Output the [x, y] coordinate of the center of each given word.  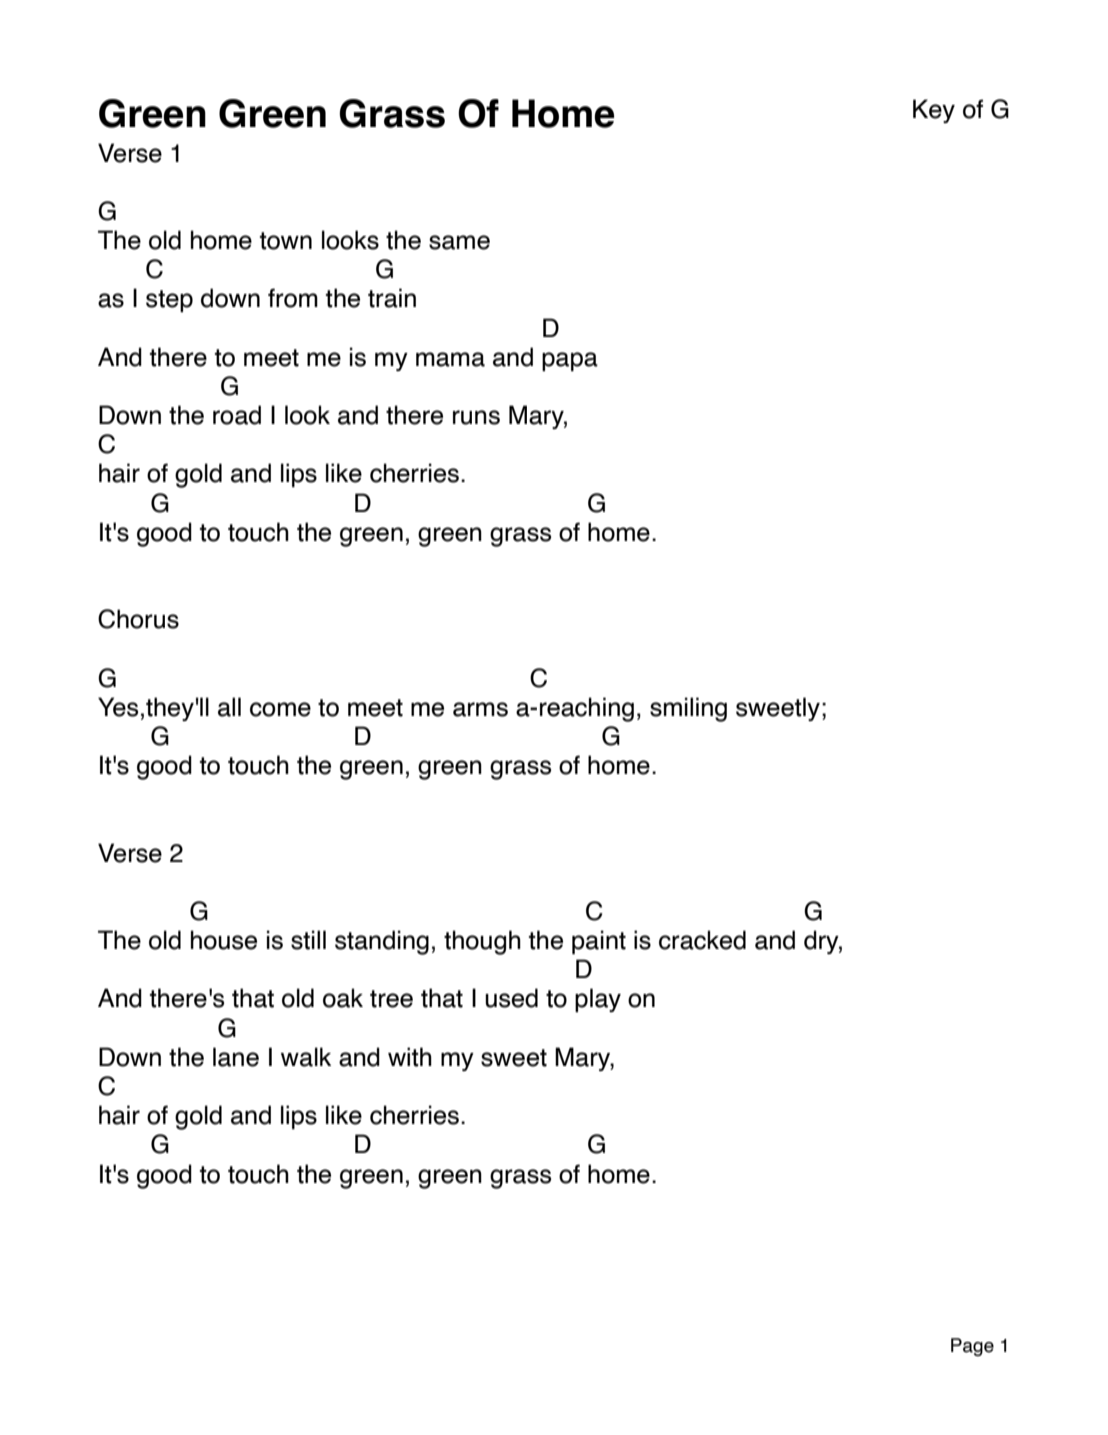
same [459, 242]
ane [238, 1059]
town [286, 241]
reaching [587, 709]
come [280, 709]
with [410, 1057]
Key [934, 111]
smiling [688, 709]
